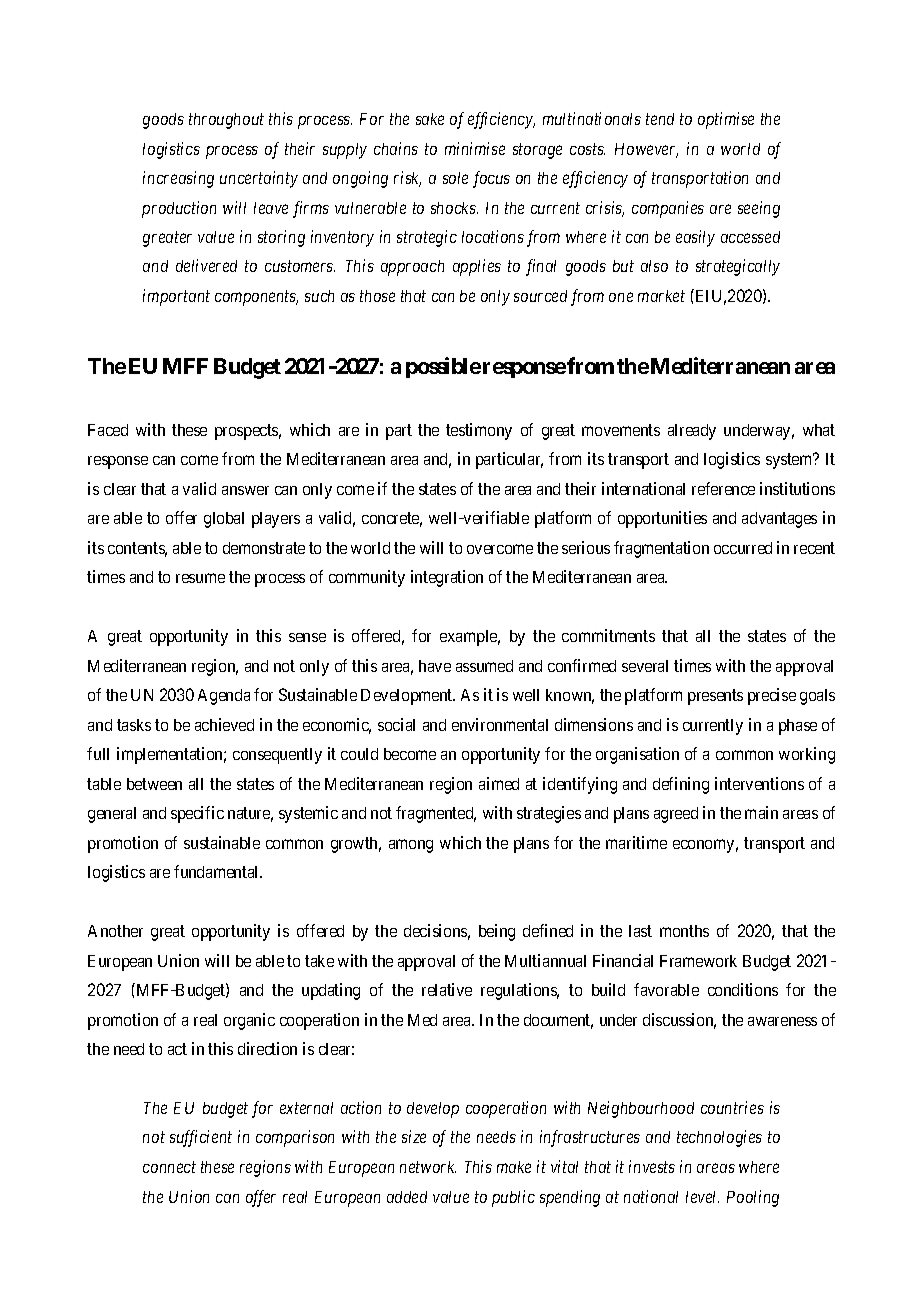 This image has height=1308, width=924. I want to click on already, so click(692, 432).
